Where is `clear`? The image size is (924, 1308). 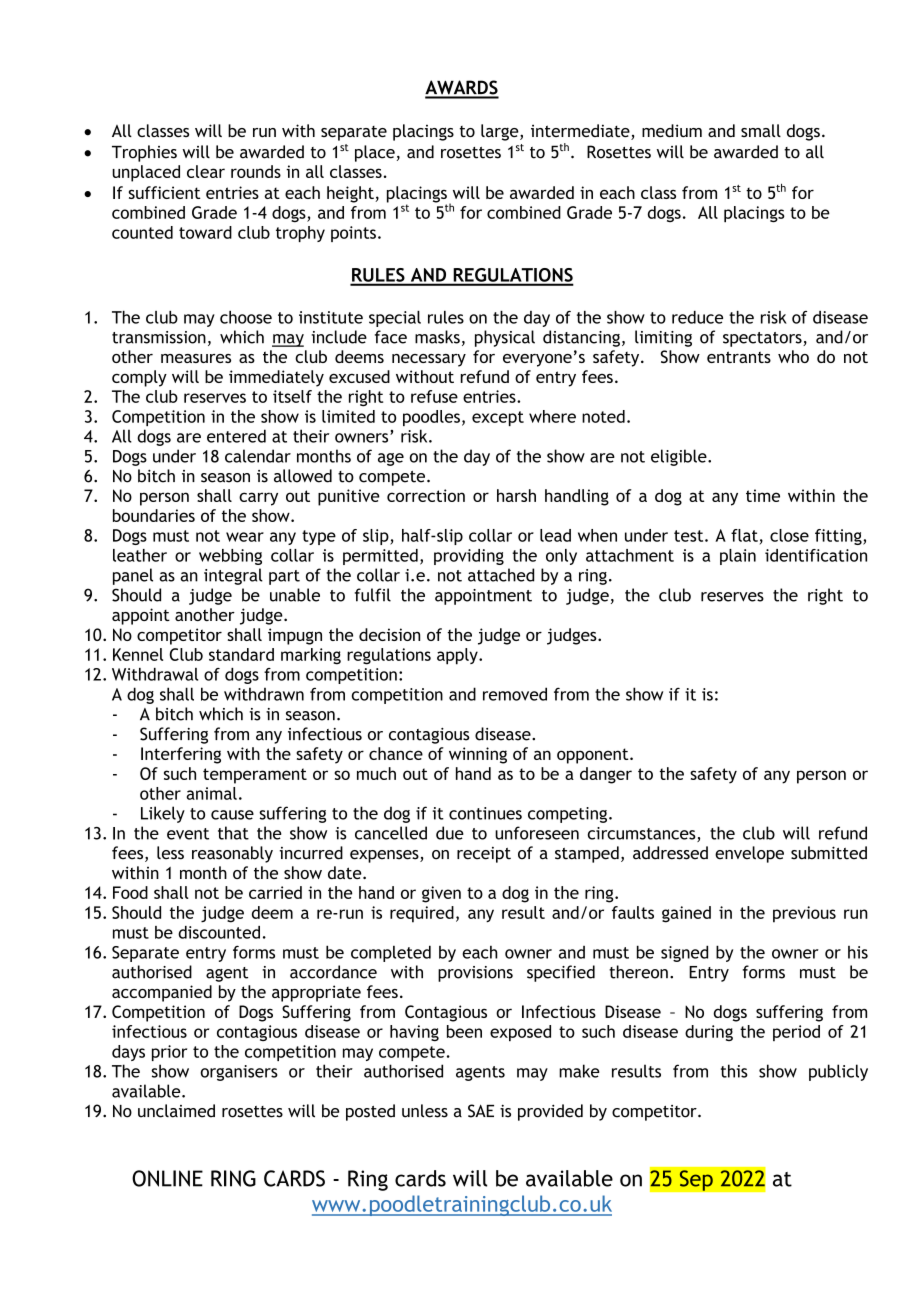 clear is located at coordinates (206, 171).
